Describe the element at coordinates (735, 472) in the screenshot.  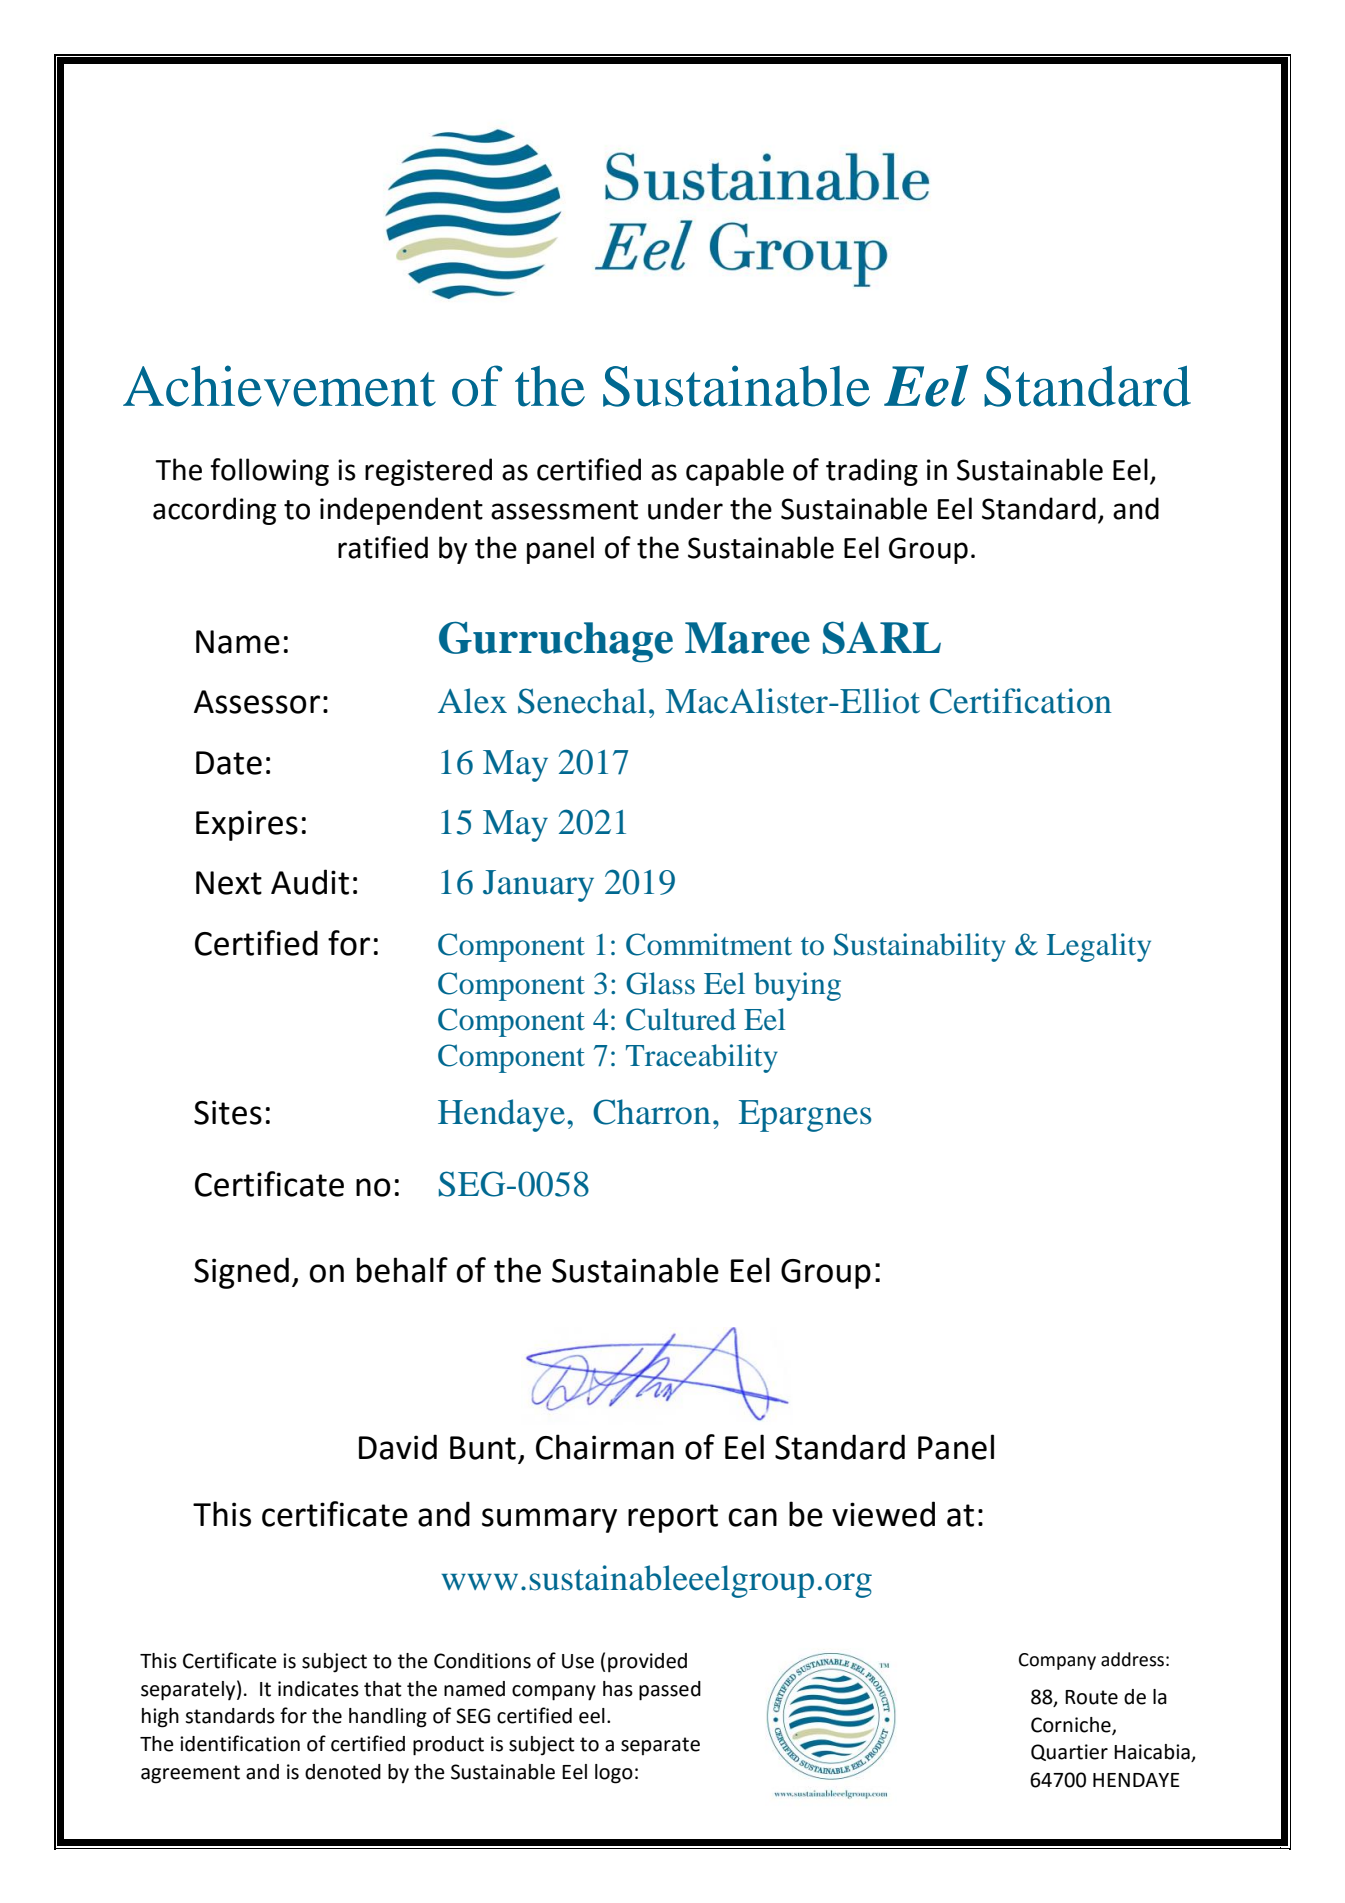
I see `capable` at that location.
